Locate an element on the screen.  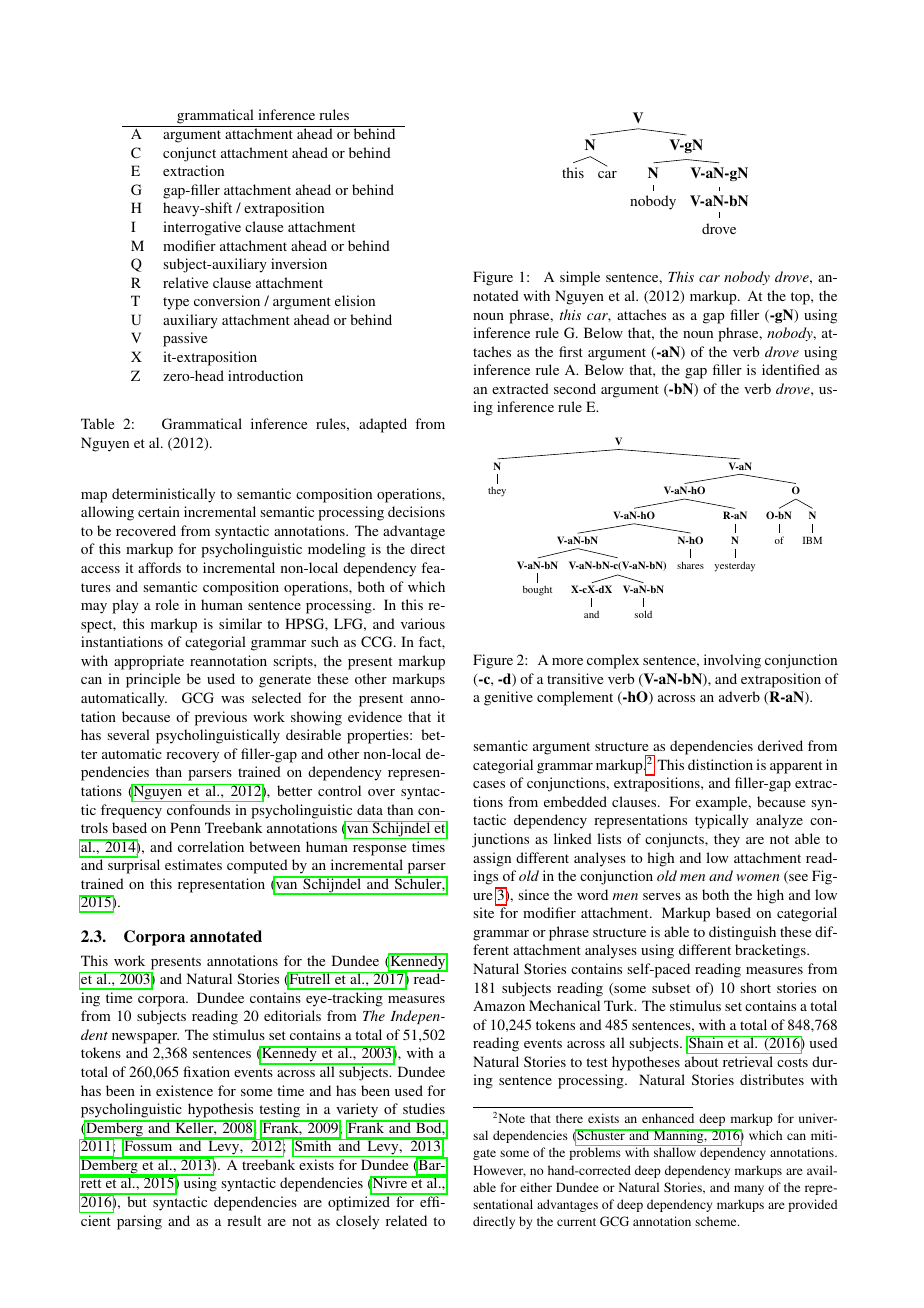
However is located at coordinates (499, 1171).
